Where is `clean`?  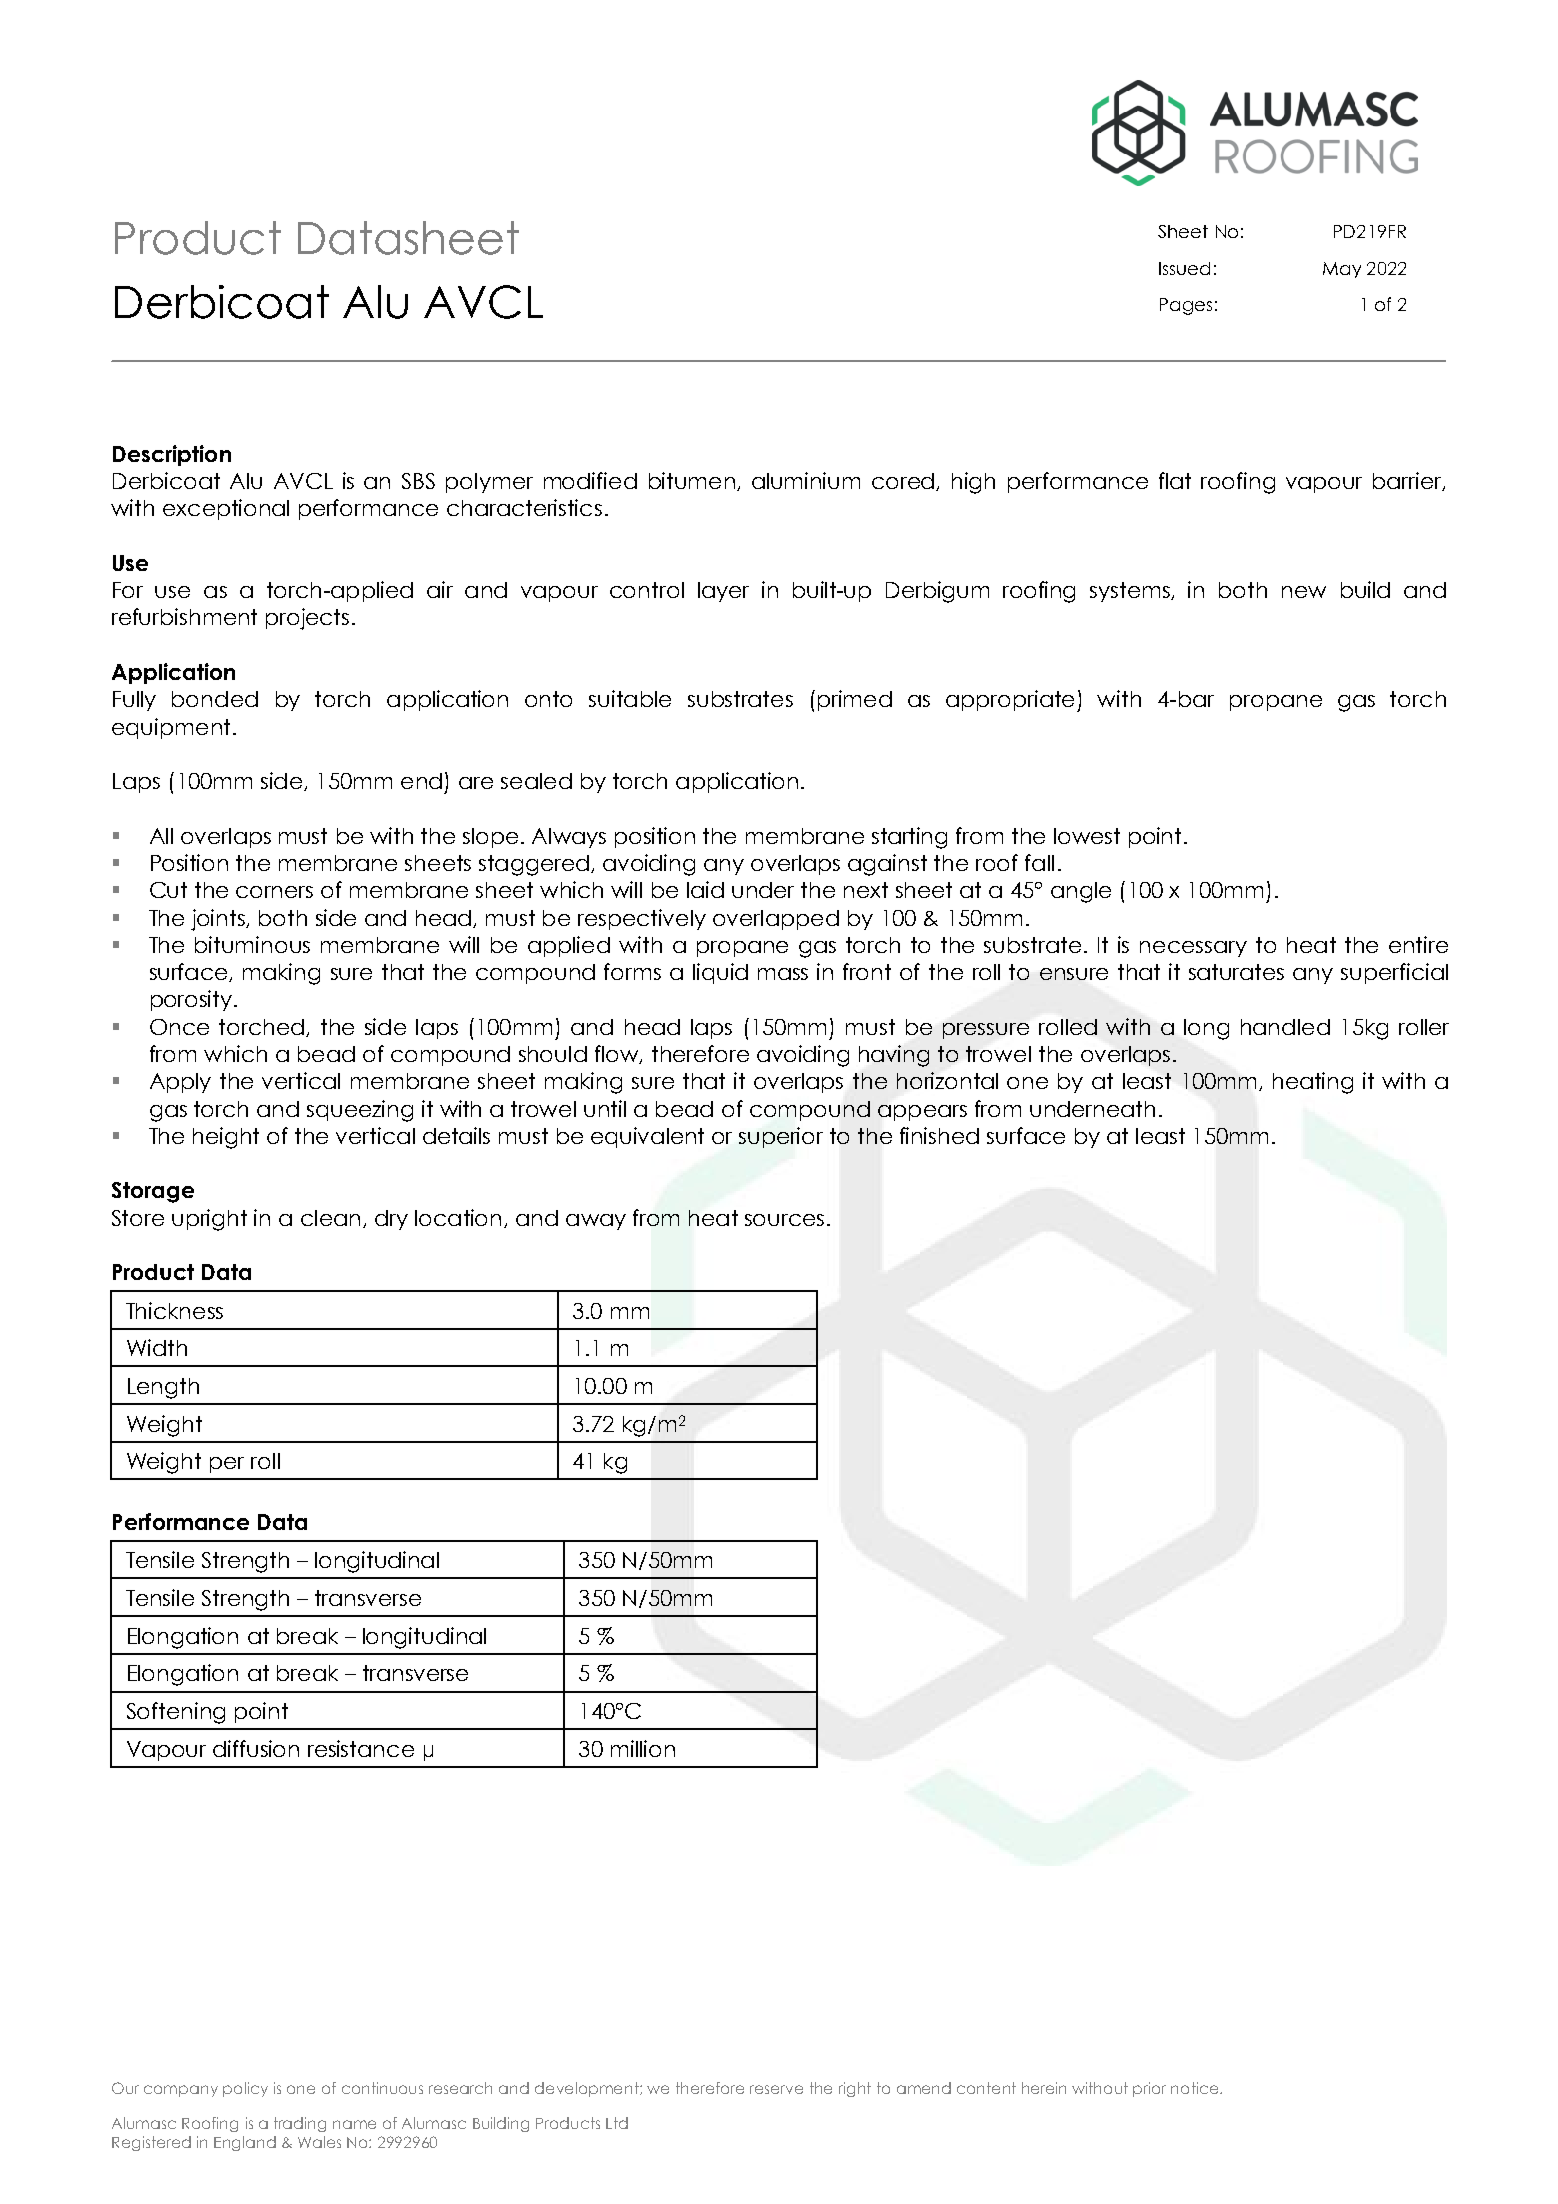 clean is located at coordinates (330, 1218).
